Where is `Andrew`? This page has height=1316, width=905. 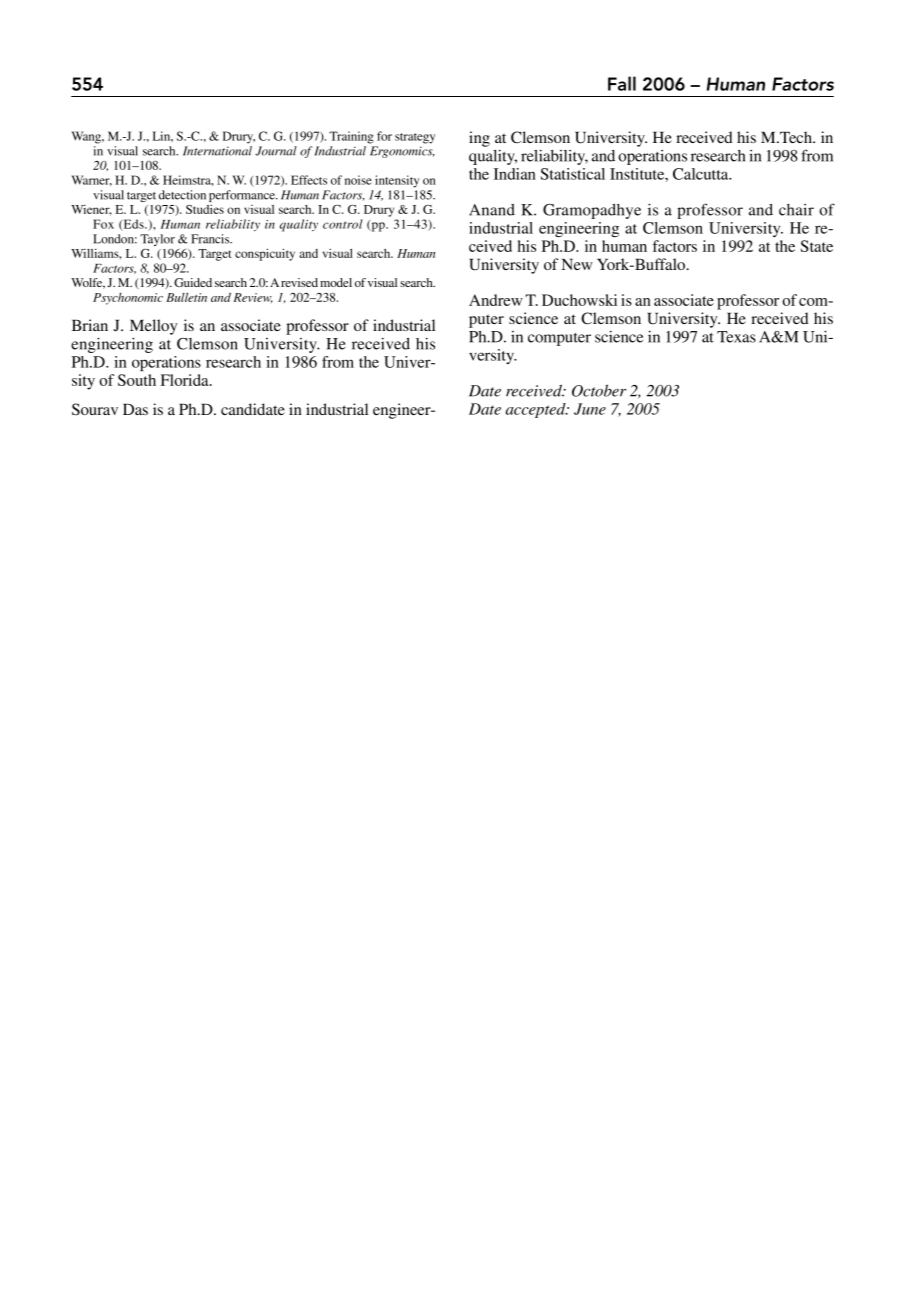
Andrew is located at coordinates (496, 300).
